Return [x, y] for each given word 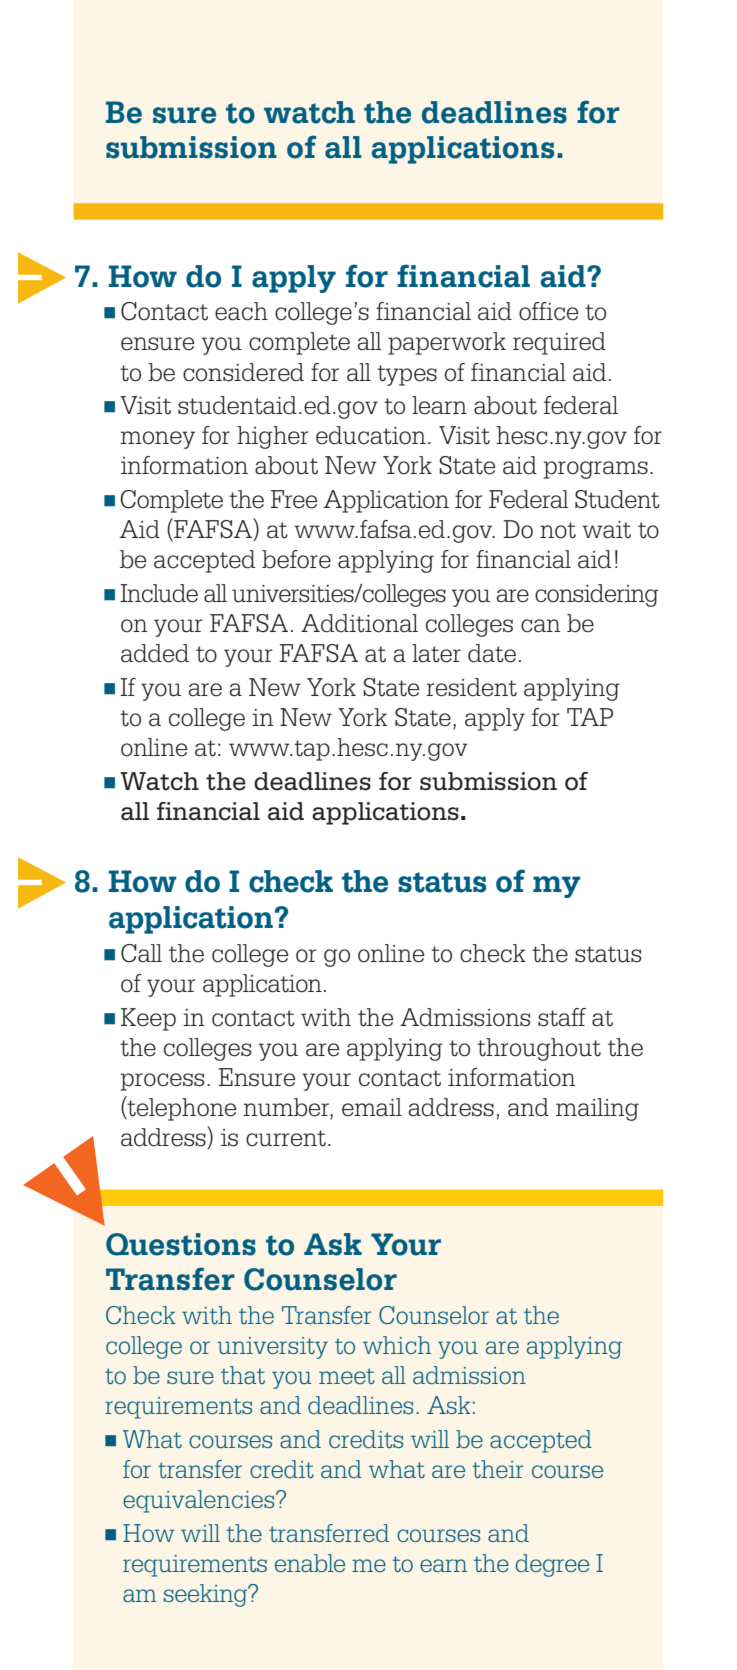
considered [243, 372]
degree [552, 1565]
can [541, 626]
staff [562, 1017]
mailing [597, 1109]
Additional [359, 623]
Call [141, 953]
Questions [181, 1244]
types [407, 375]
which [397, 1345]
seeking [207, 1595]
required [559, 343]
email [372, 1107]
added [155, 653]
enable [310, 1563]
